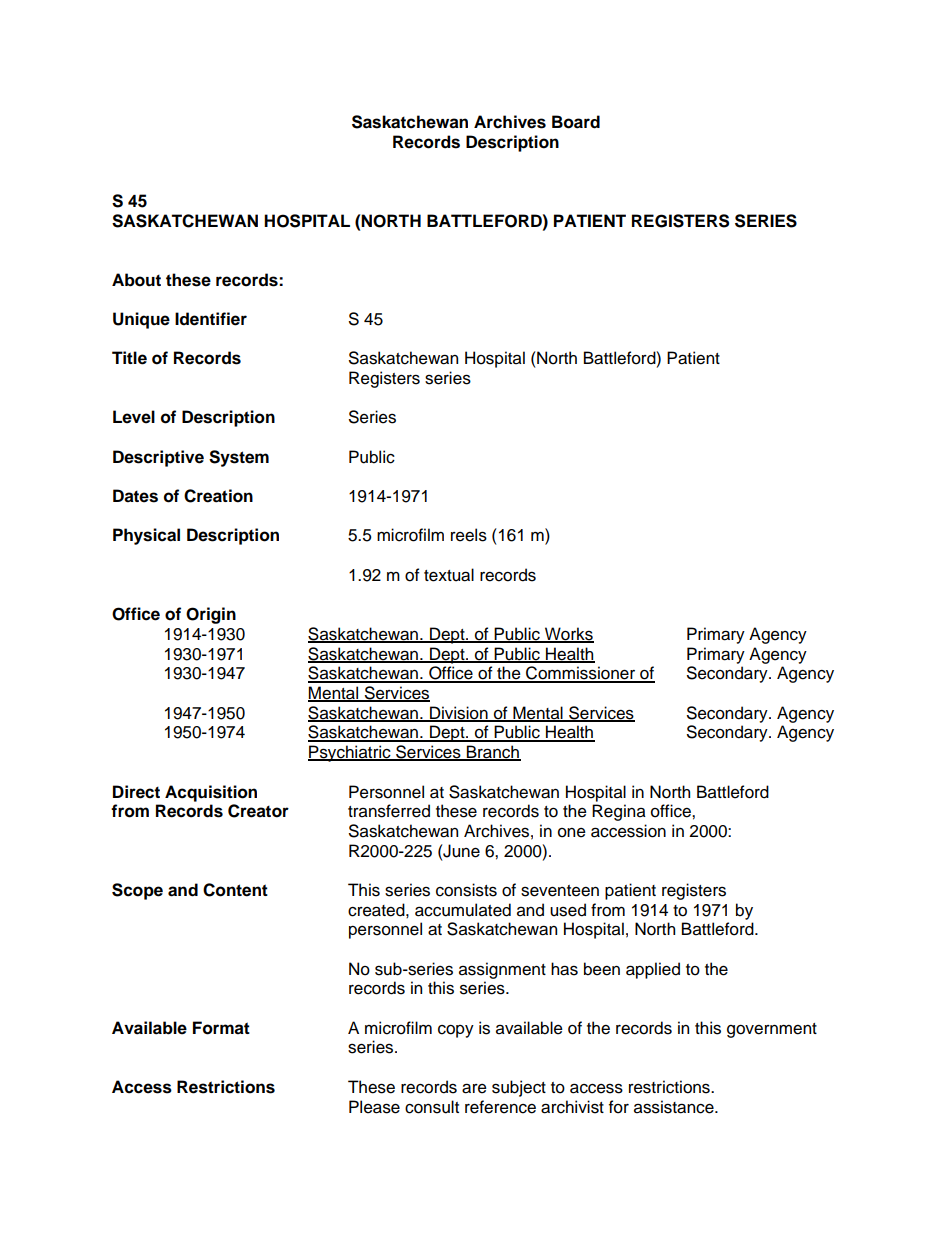 Image resolution: width=952 pixels, height=1233 pixels. Describe the element at coordinates (129, 358) in the screenshot. I see `Title` at that location.
